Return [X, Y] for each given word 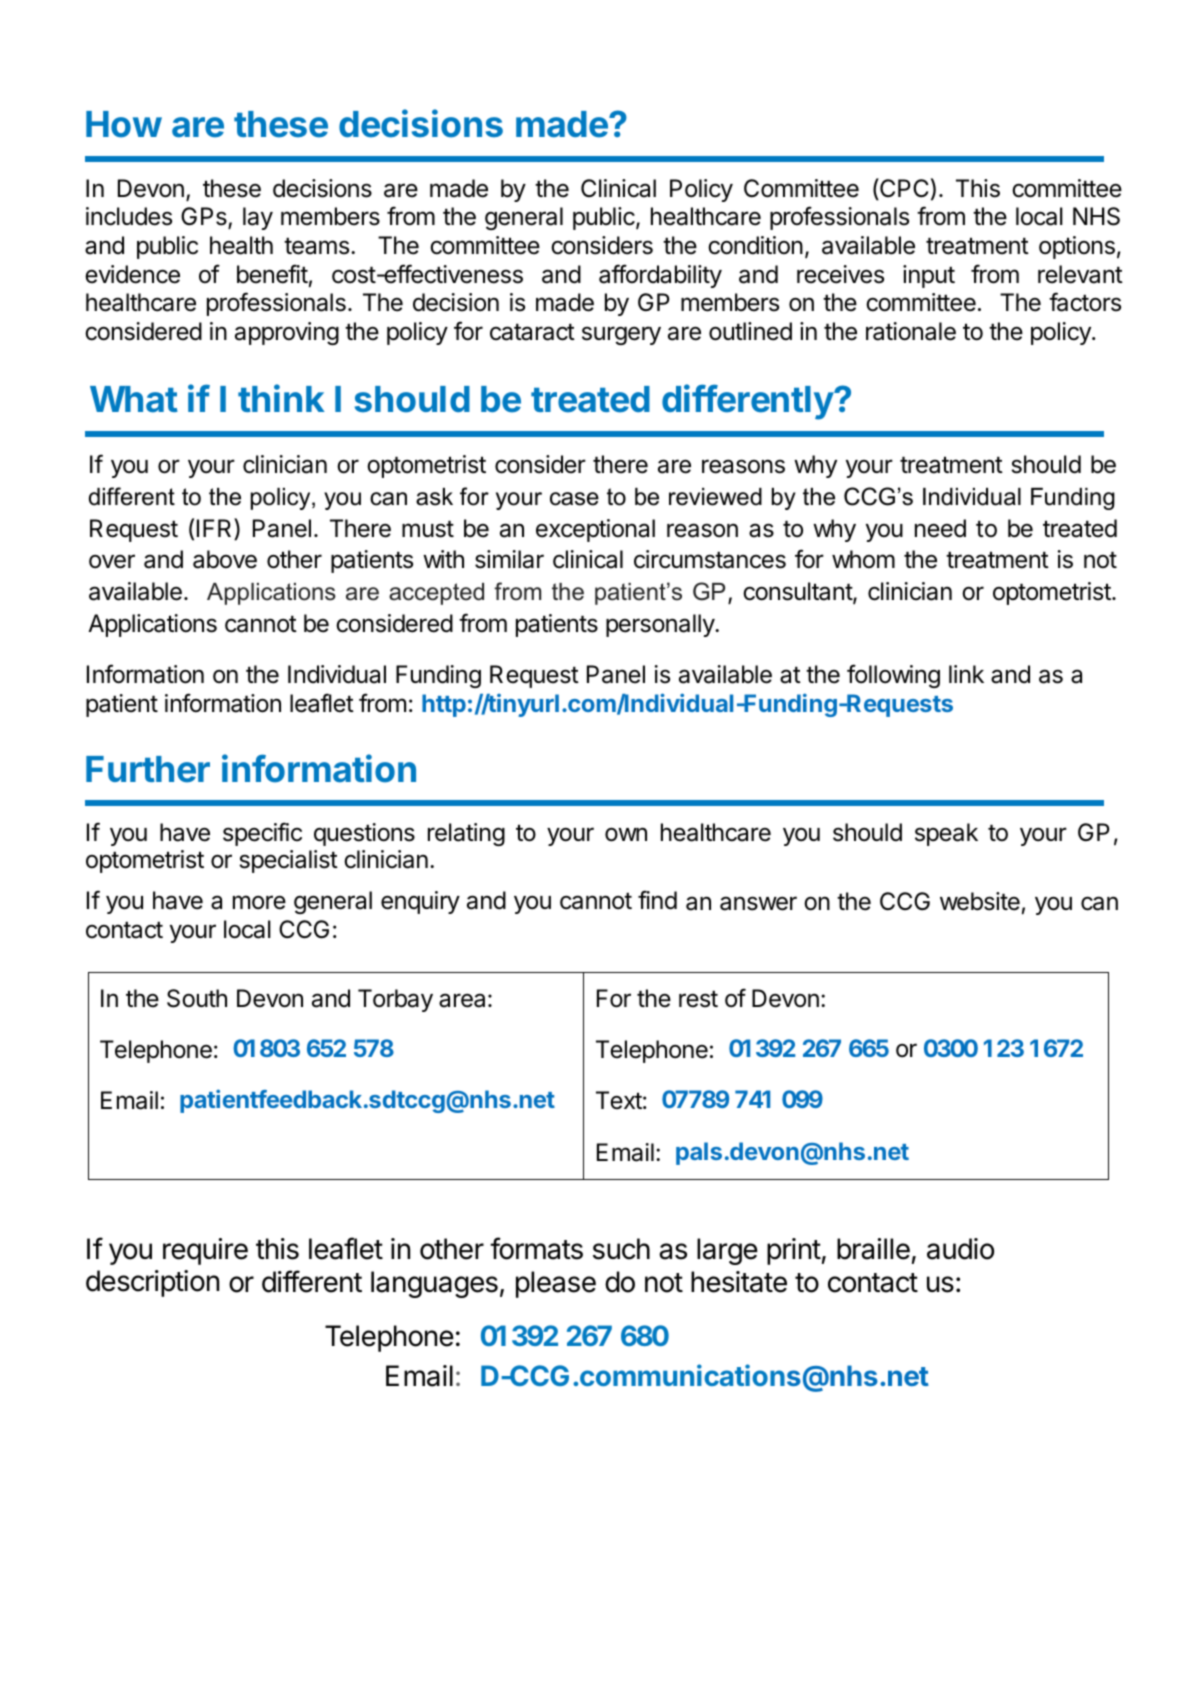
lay [258, 218]
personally [661, 625]
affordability [660, 276]
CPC [903, 189]
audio [960, 1249]
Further [148, 769]
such [621, 1249]
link [966, 674]
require [205, 1251]
